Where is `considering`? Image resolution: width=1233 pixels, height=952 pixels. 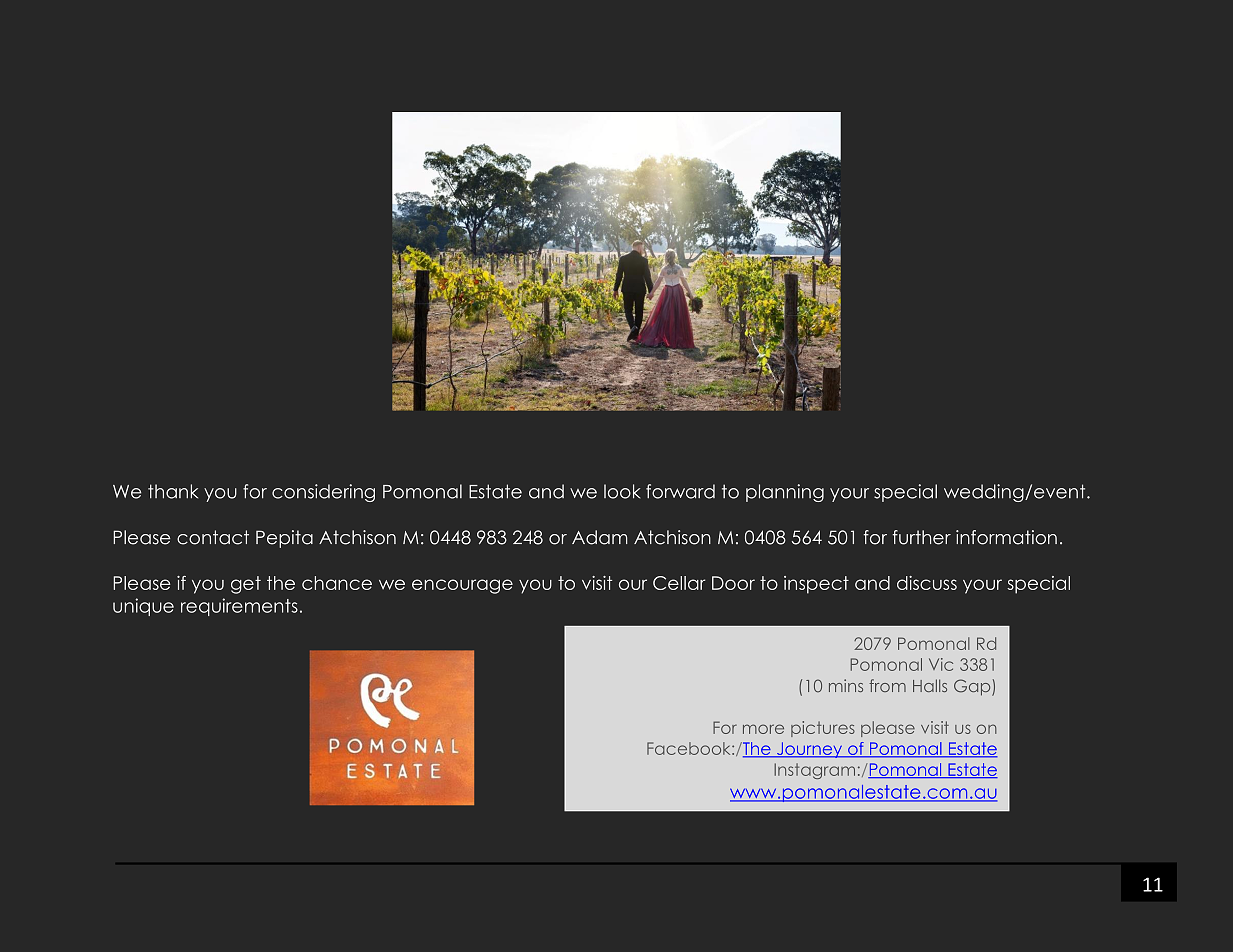 considering is located at coordinates (323, 493).
